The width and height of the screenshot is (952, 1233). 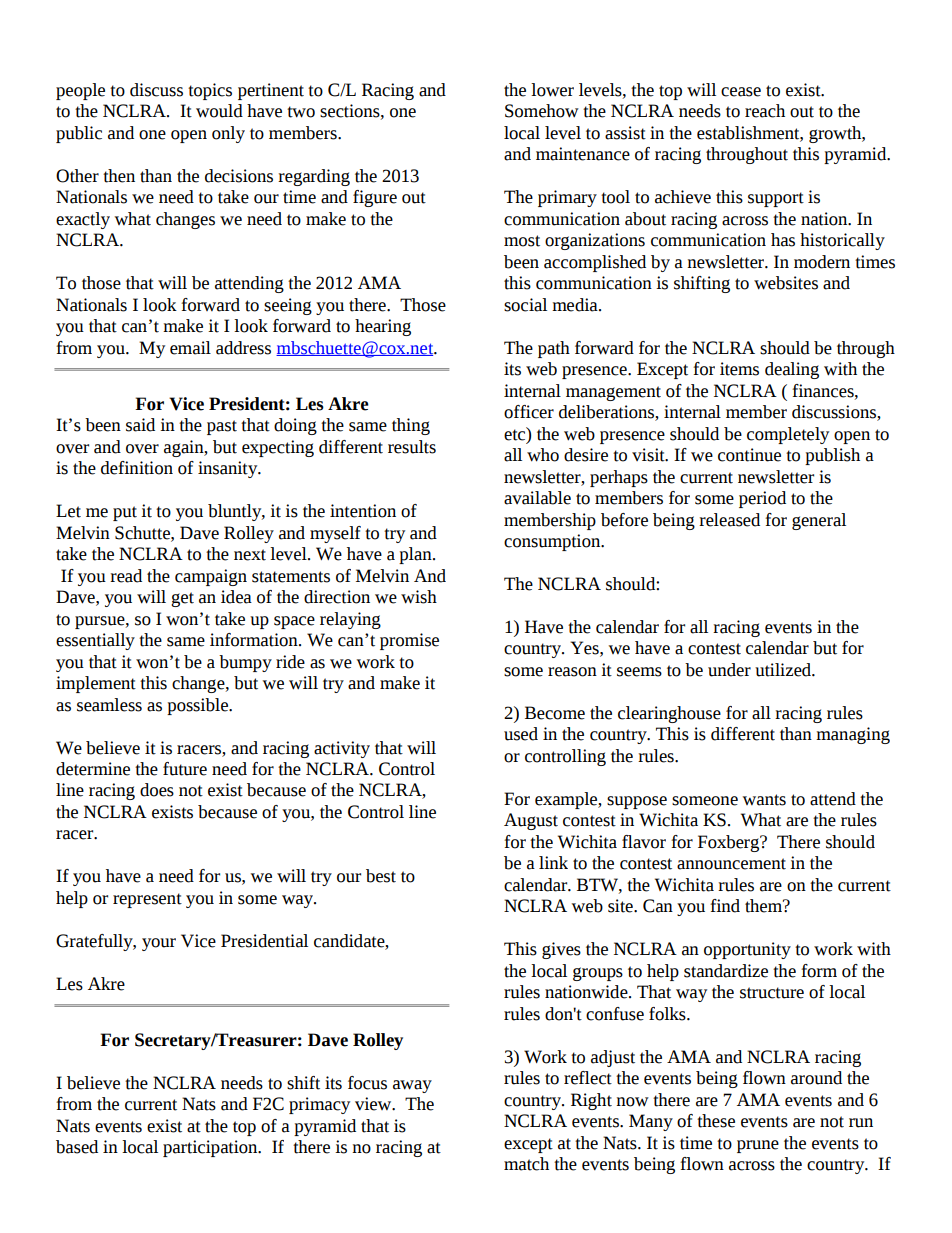 What do you see at coordinates (211, 1148) in the screenshot?
I see `participation` at bounding box center [211, 1148].
